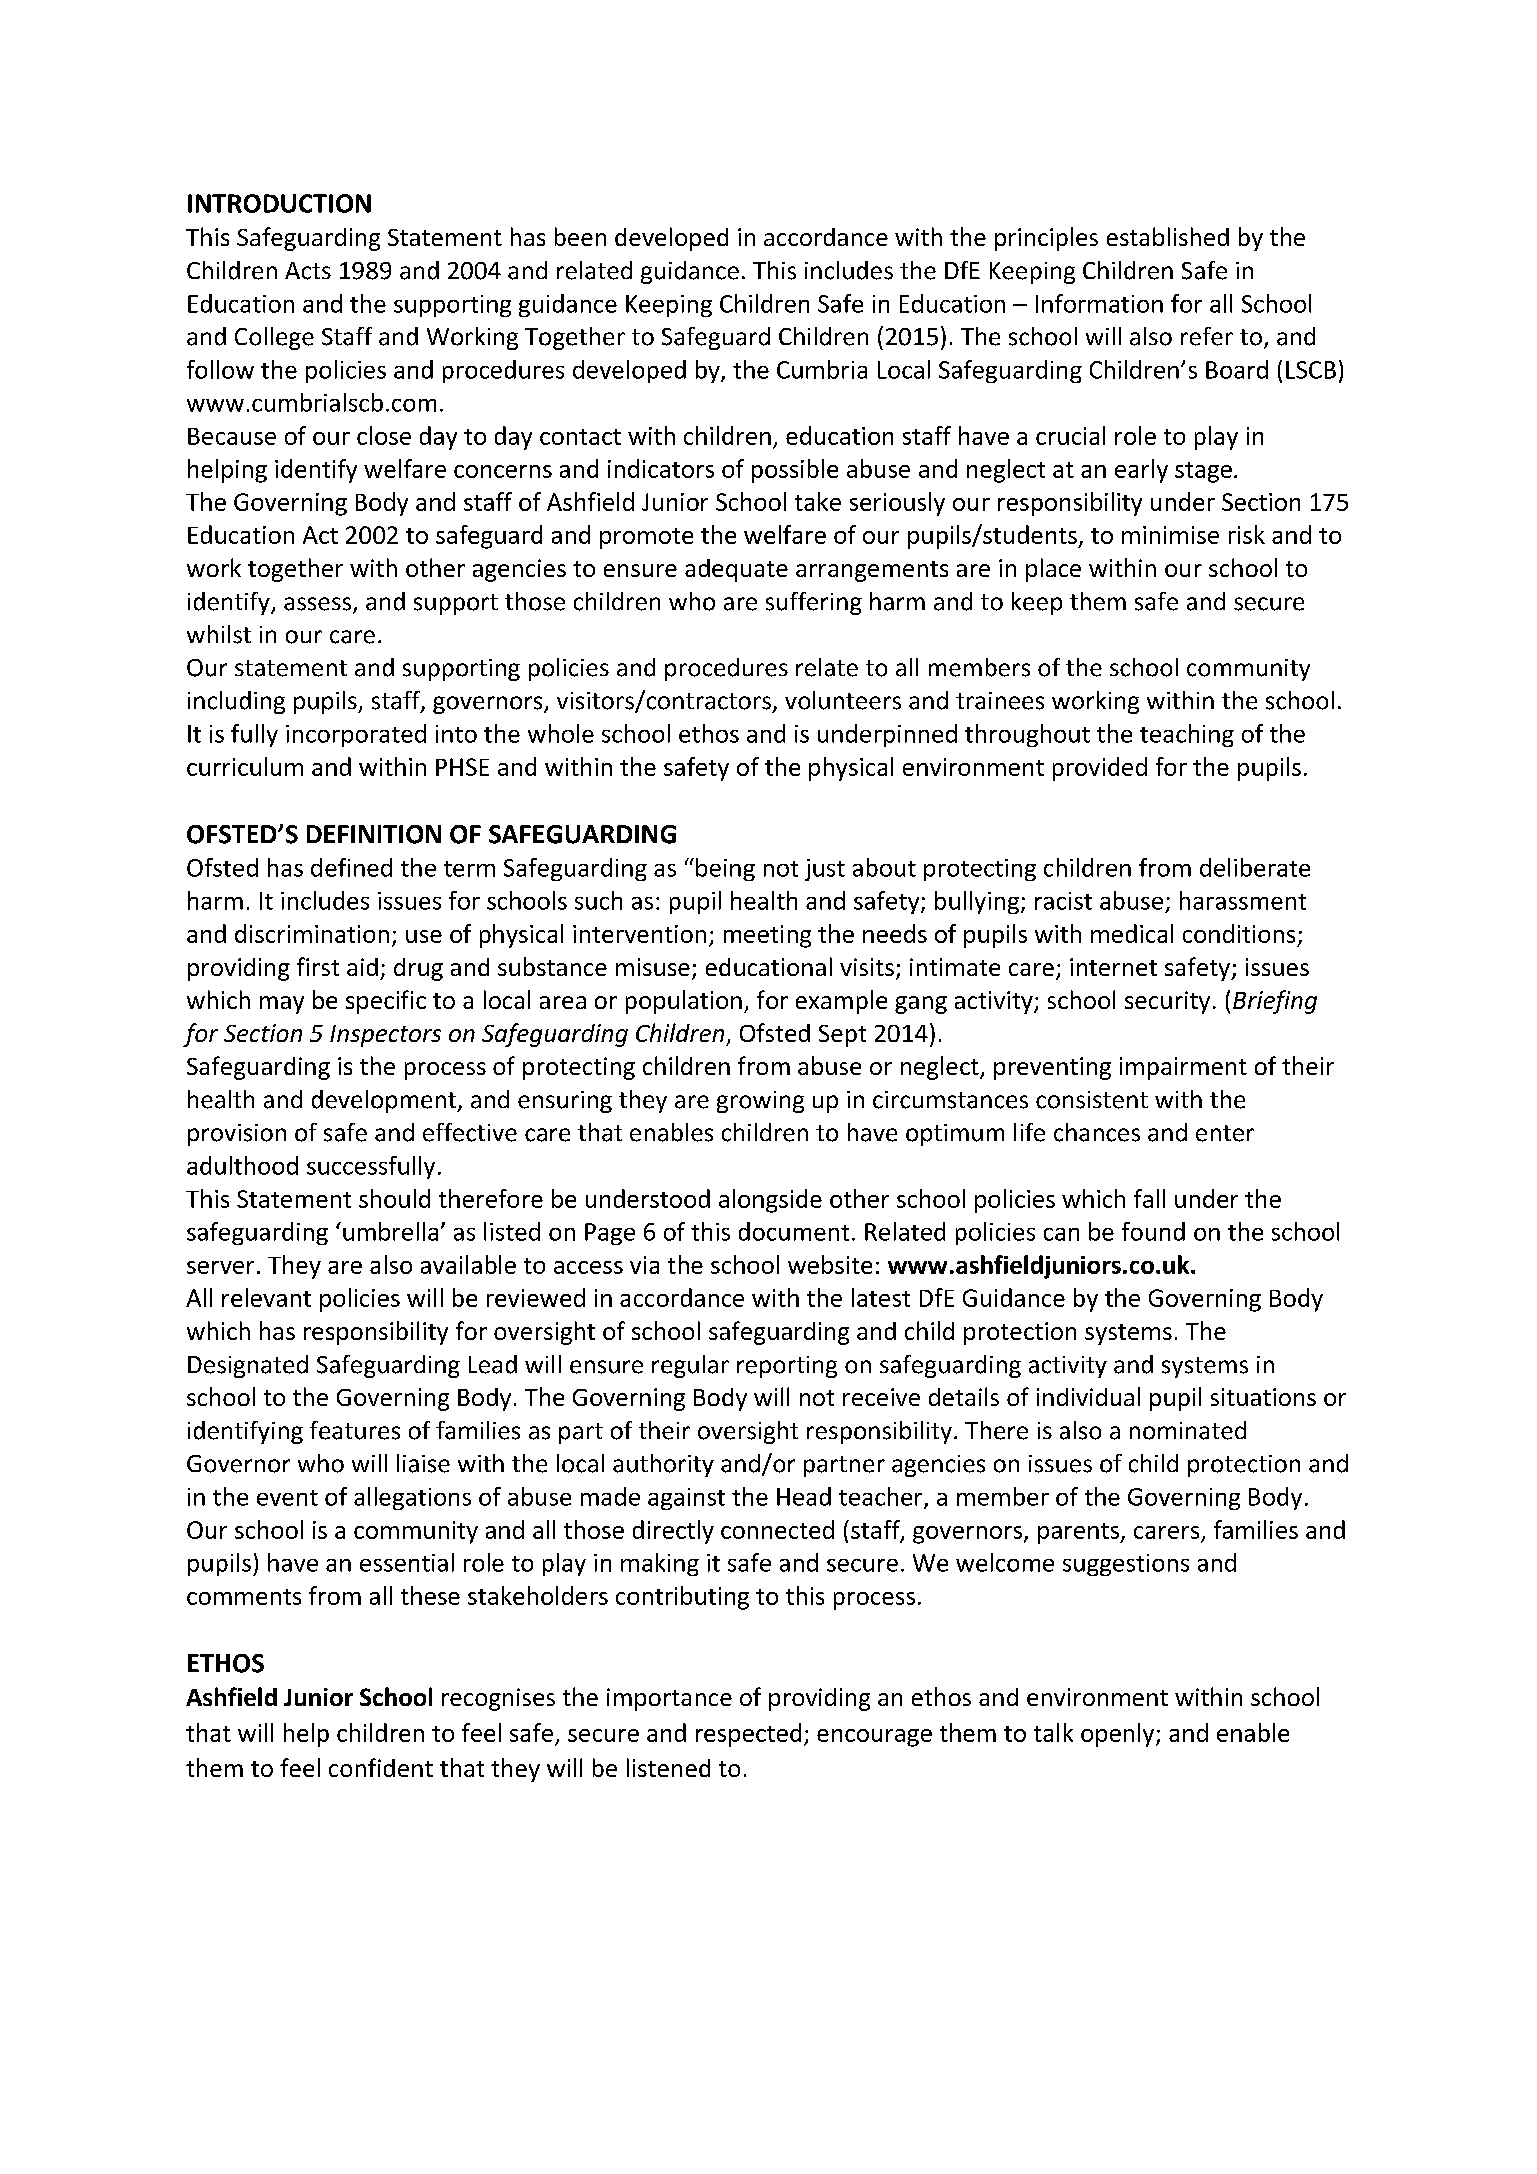 The height and width of the document is (2174, 1537). What do you see at coordinates (725, 869) in the document?
I see `being` at bounding box center [725, 869].
